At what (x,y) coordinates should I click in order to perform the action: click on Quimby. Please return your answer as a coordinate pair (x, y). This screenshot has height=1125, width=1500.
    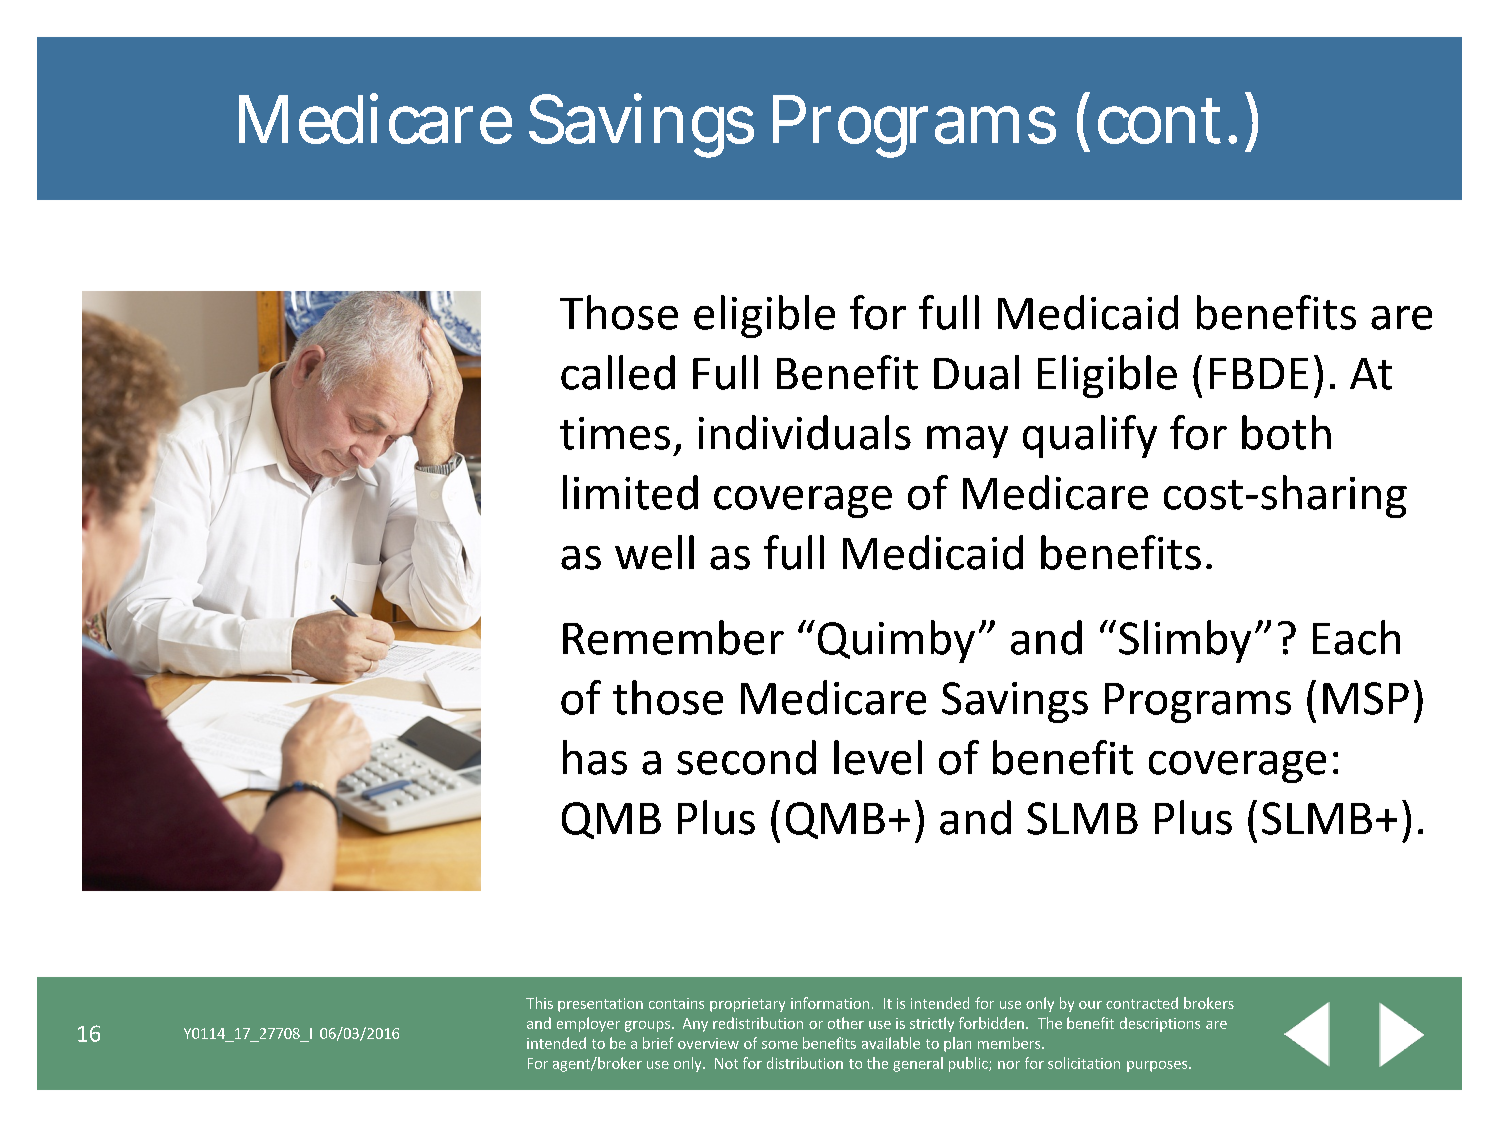
    Looking at the image, I should click on (896, 641).
